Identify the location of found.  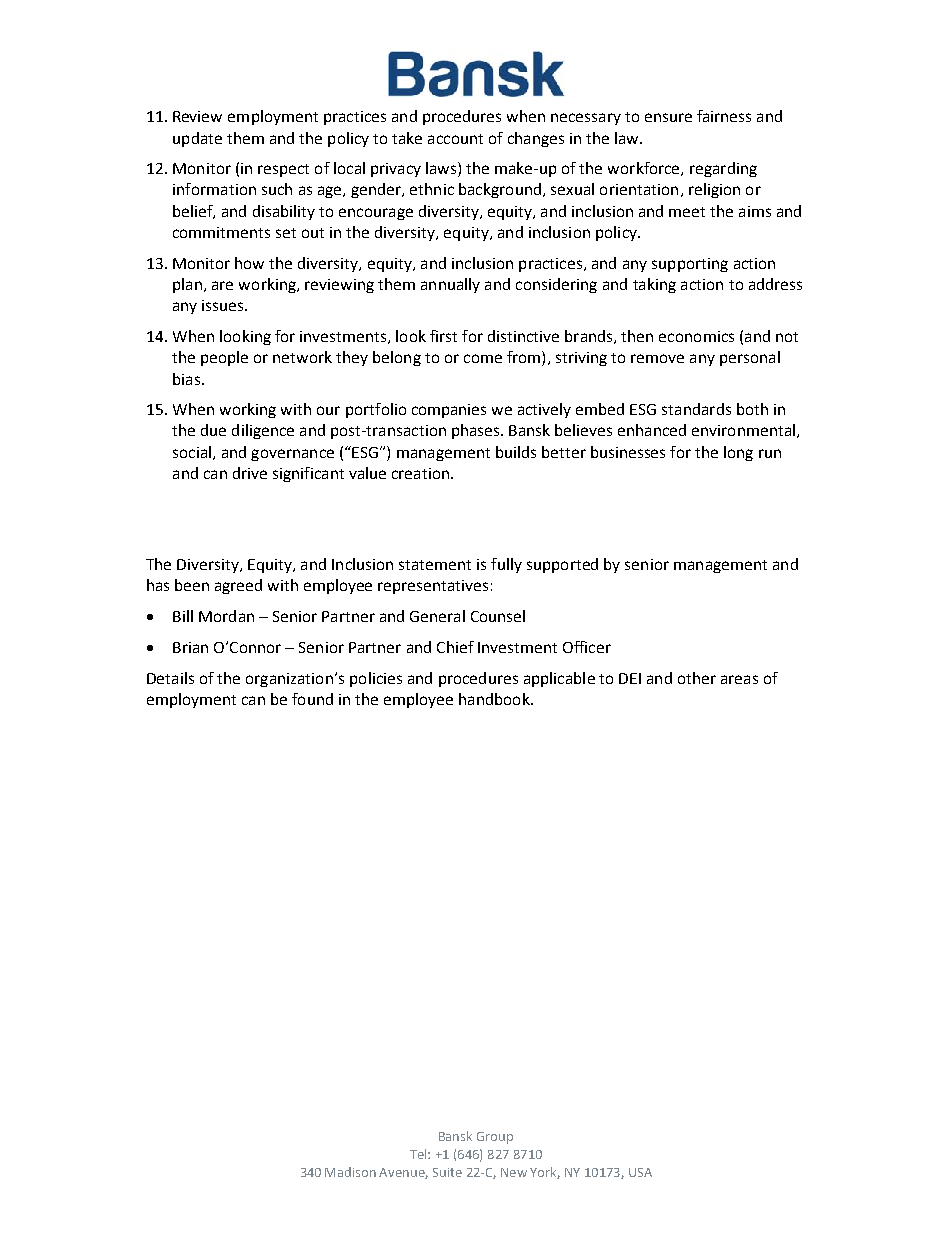
(312, 699).
